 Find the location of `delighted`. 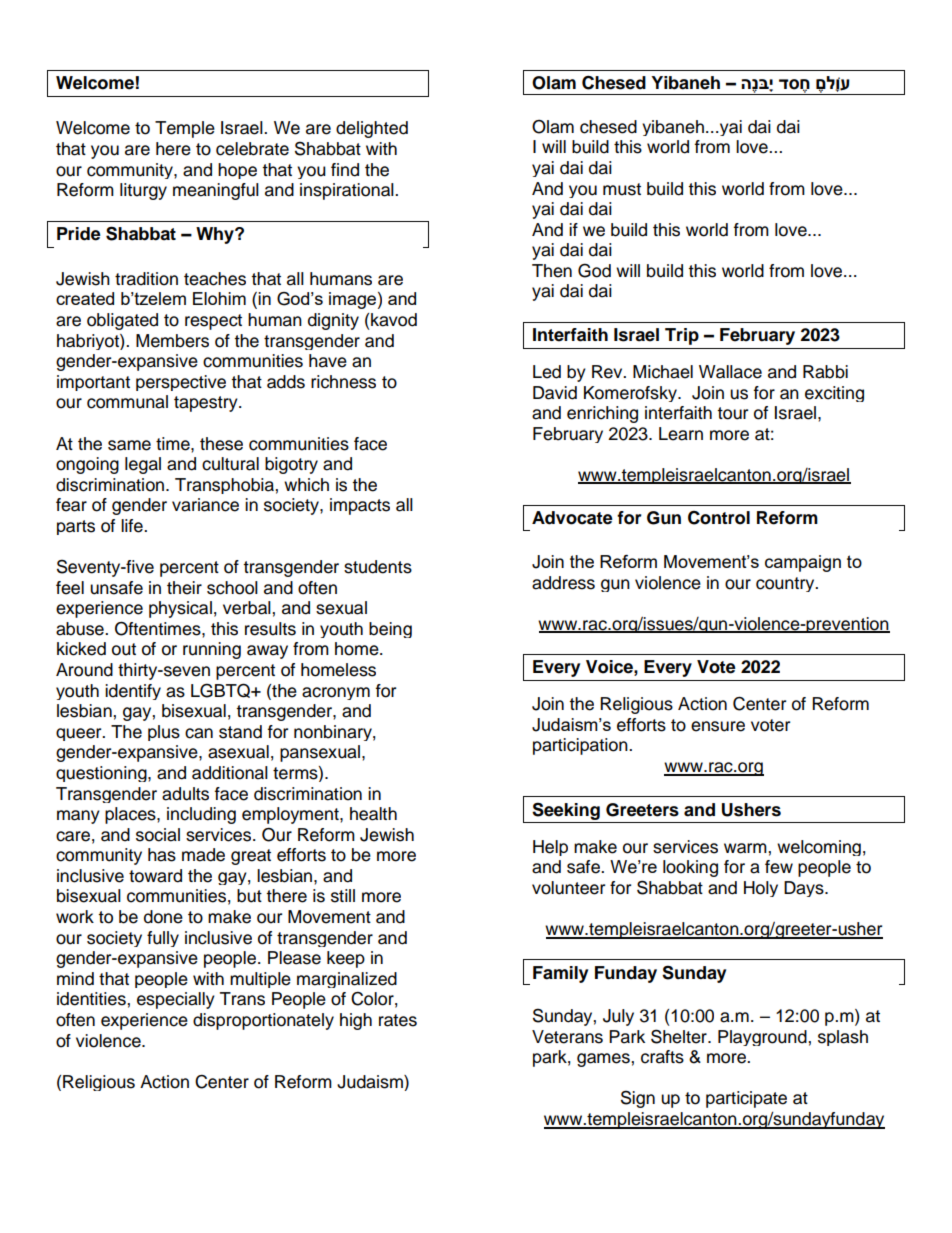

delighted is located at coordinates (372, 129).
